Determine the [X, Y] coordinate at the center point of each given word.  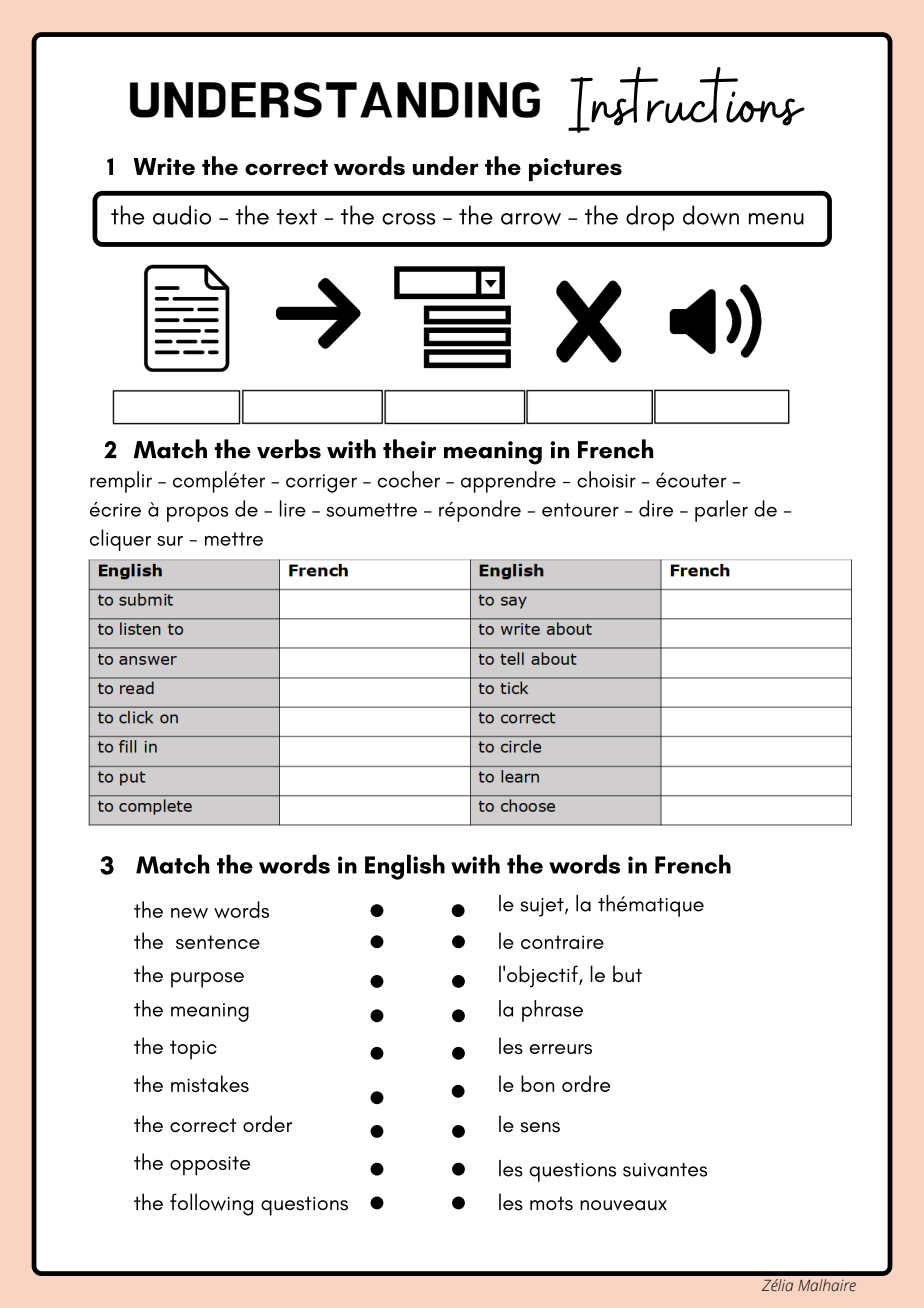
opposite [210, 1165]
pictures [575, 169]
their [409, 449]
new [189, 913]
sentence [218, 942]
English [405, 867]
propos [197, 514]
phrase [552, 1011]
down [711, 215]
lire [293, 508]
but [627, 974]
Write [164, 166]
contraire [562, 942]
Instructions [686, 100]
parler [721, 511]
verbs [289, 449]
